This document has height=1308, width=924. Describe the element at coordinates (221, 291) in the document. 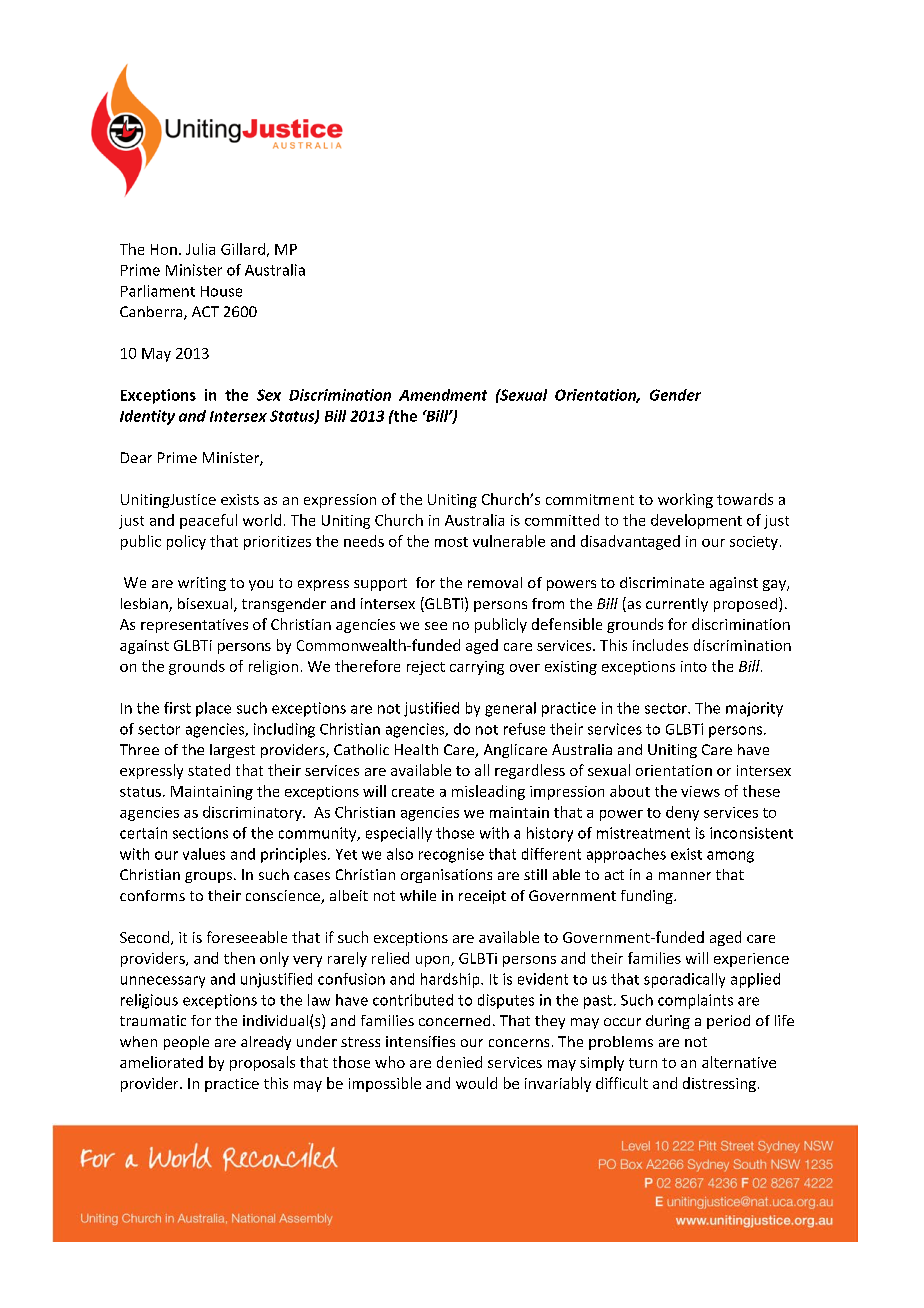

I see `House` at that location.
